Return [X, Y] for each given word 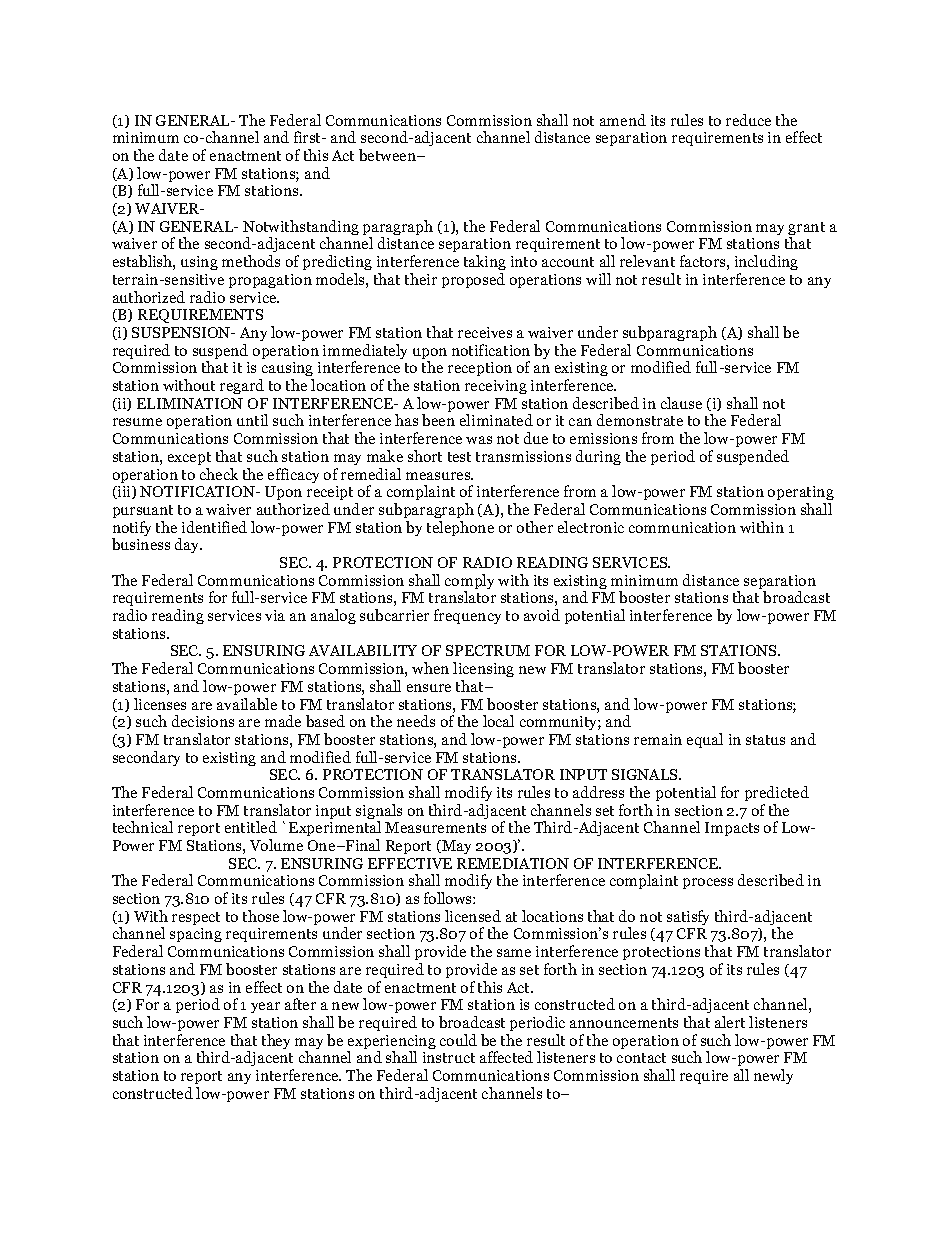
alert [730, 1022]
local [498, 721]
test [459, 457]
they [276, 1041]
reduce [748, 120]
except [189, 458]
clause [681, 403]
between [388, 155]
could [458, 1040]
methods [251, 261]
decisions [203, 721]
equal [705, 740]
